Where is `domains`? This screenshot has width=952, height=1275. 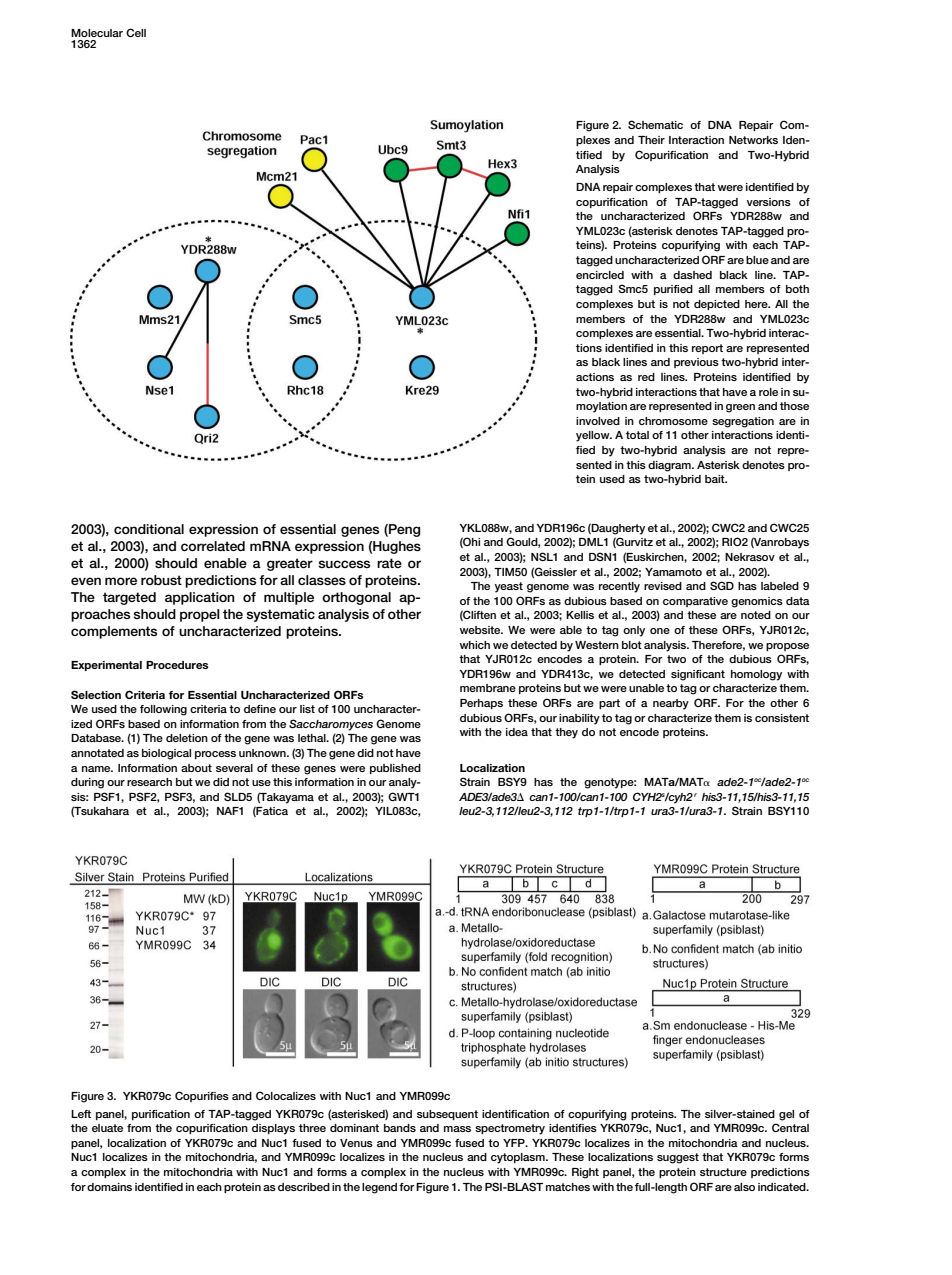 domains is located at coordinates (109, 1187).
